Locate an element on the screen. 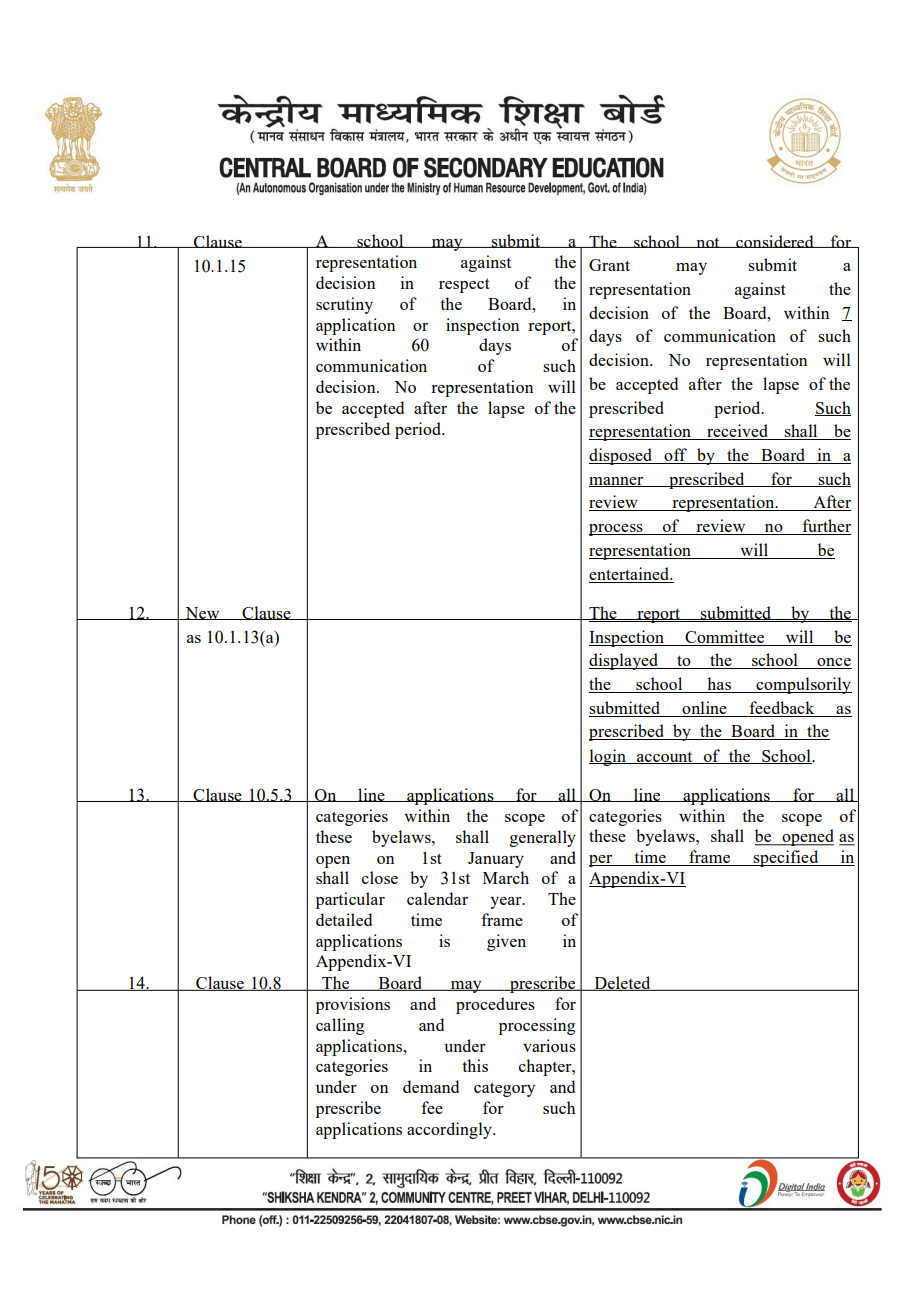  calling is located at coordinates (340, 1026).
